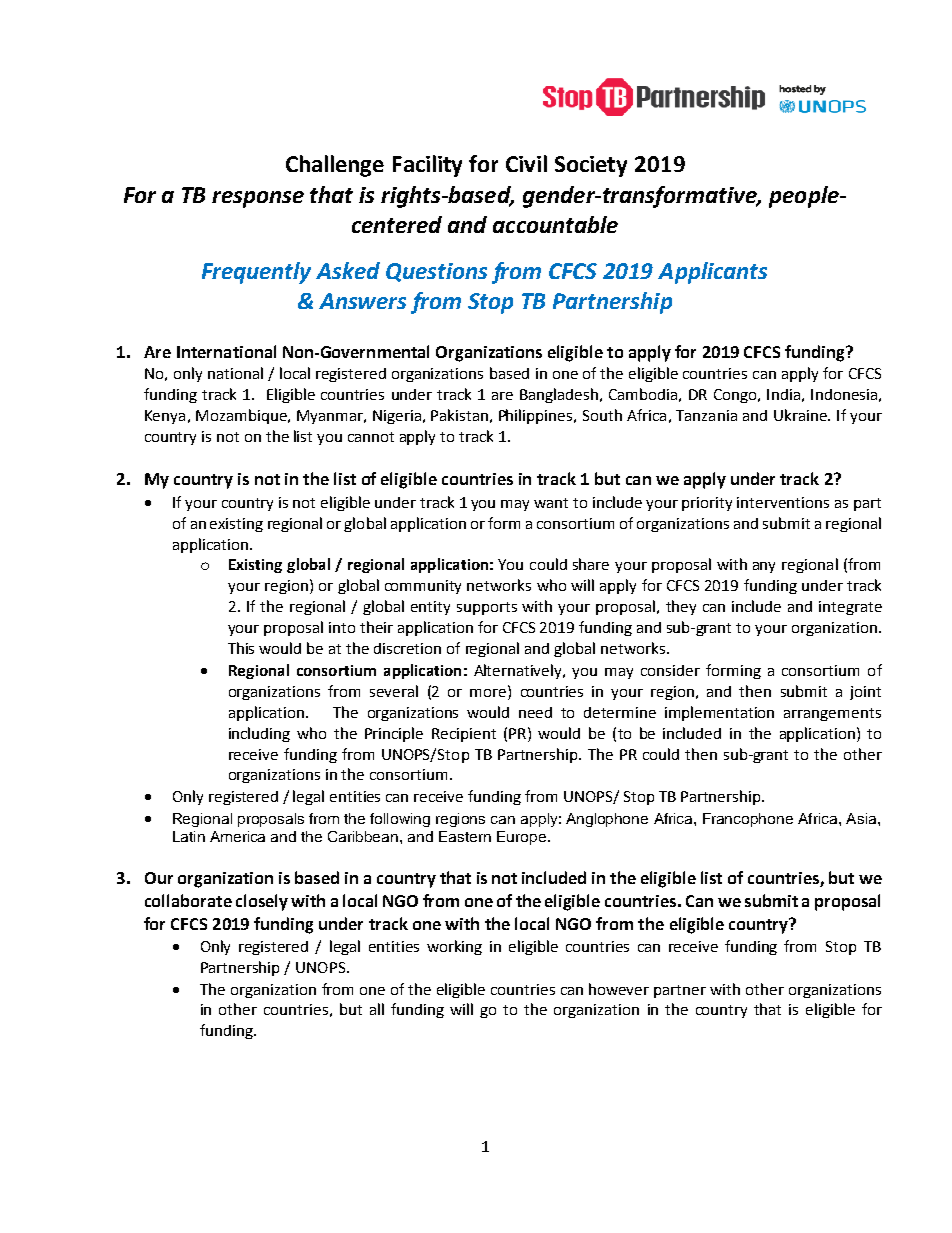 This screenshot has height=1233, width=952. Describe the element at coordinates (801, 415) in the screenshot. I see `Ukraine` at that location.
